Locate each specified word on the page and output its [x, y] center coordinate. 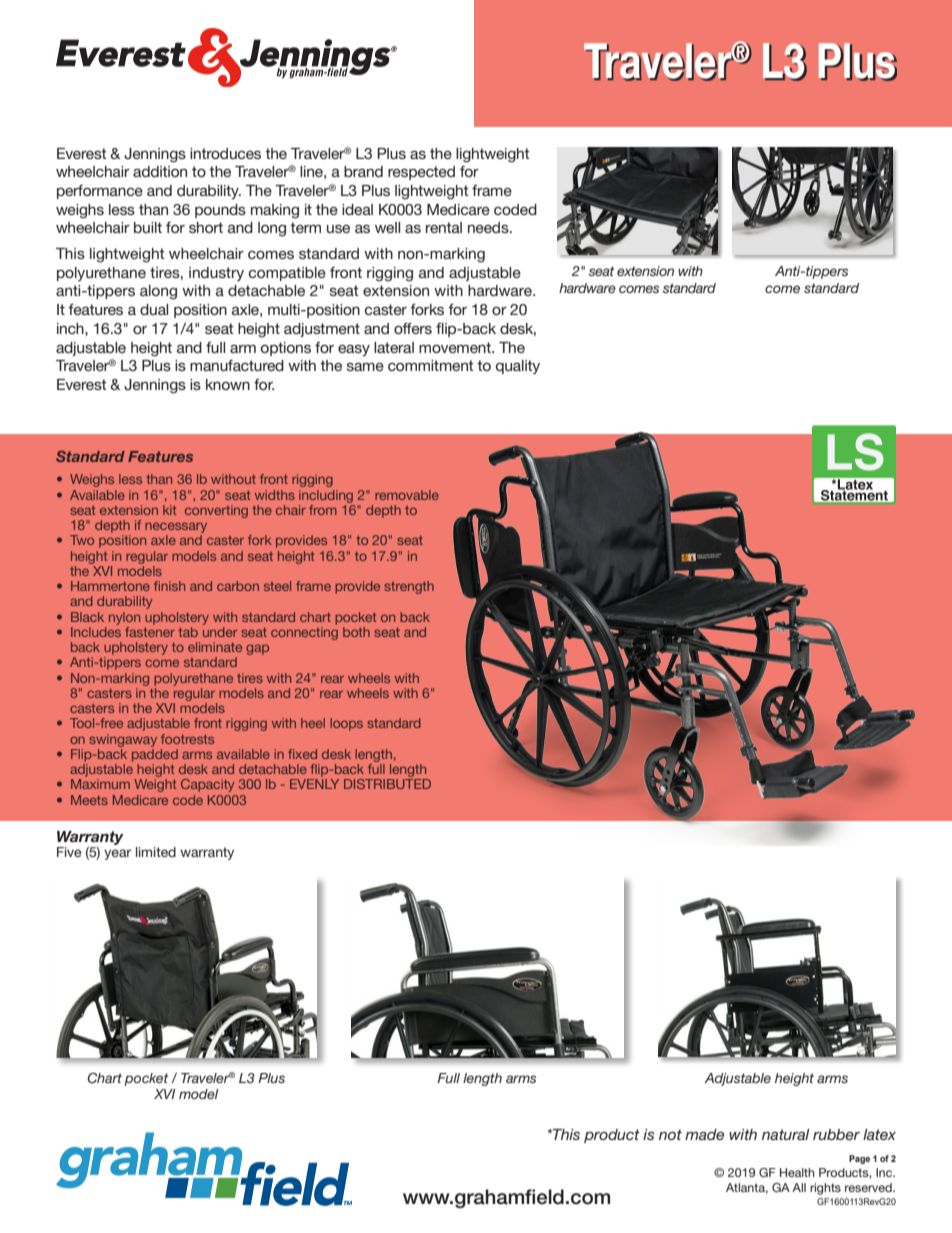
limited [156, 852]
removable [407, 495]
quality [518, 367]
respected [421, 173]
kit [169, 510]
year [117, 854]
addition [160, 171]
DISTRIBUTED [387, 784]
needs [489, 227]
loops [346, 724]
